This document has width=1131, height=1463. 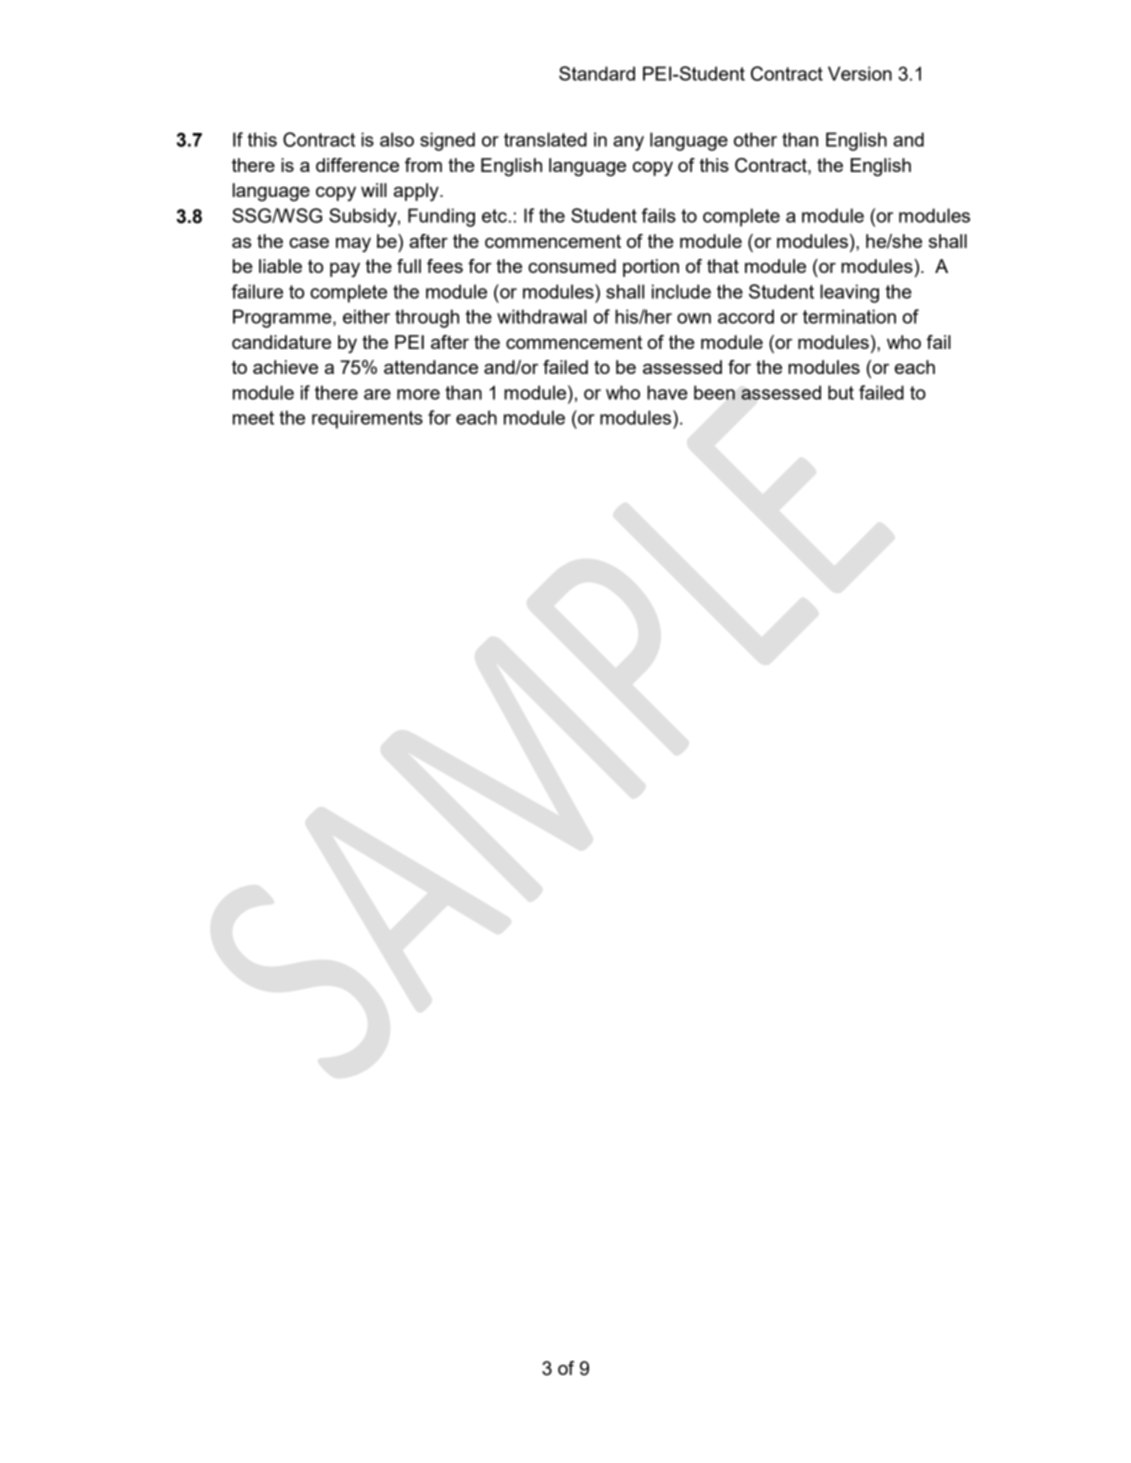 What do you see at coordinates (367, 419) in the document?
I see `requirements` at bounding box center [367, 419].
